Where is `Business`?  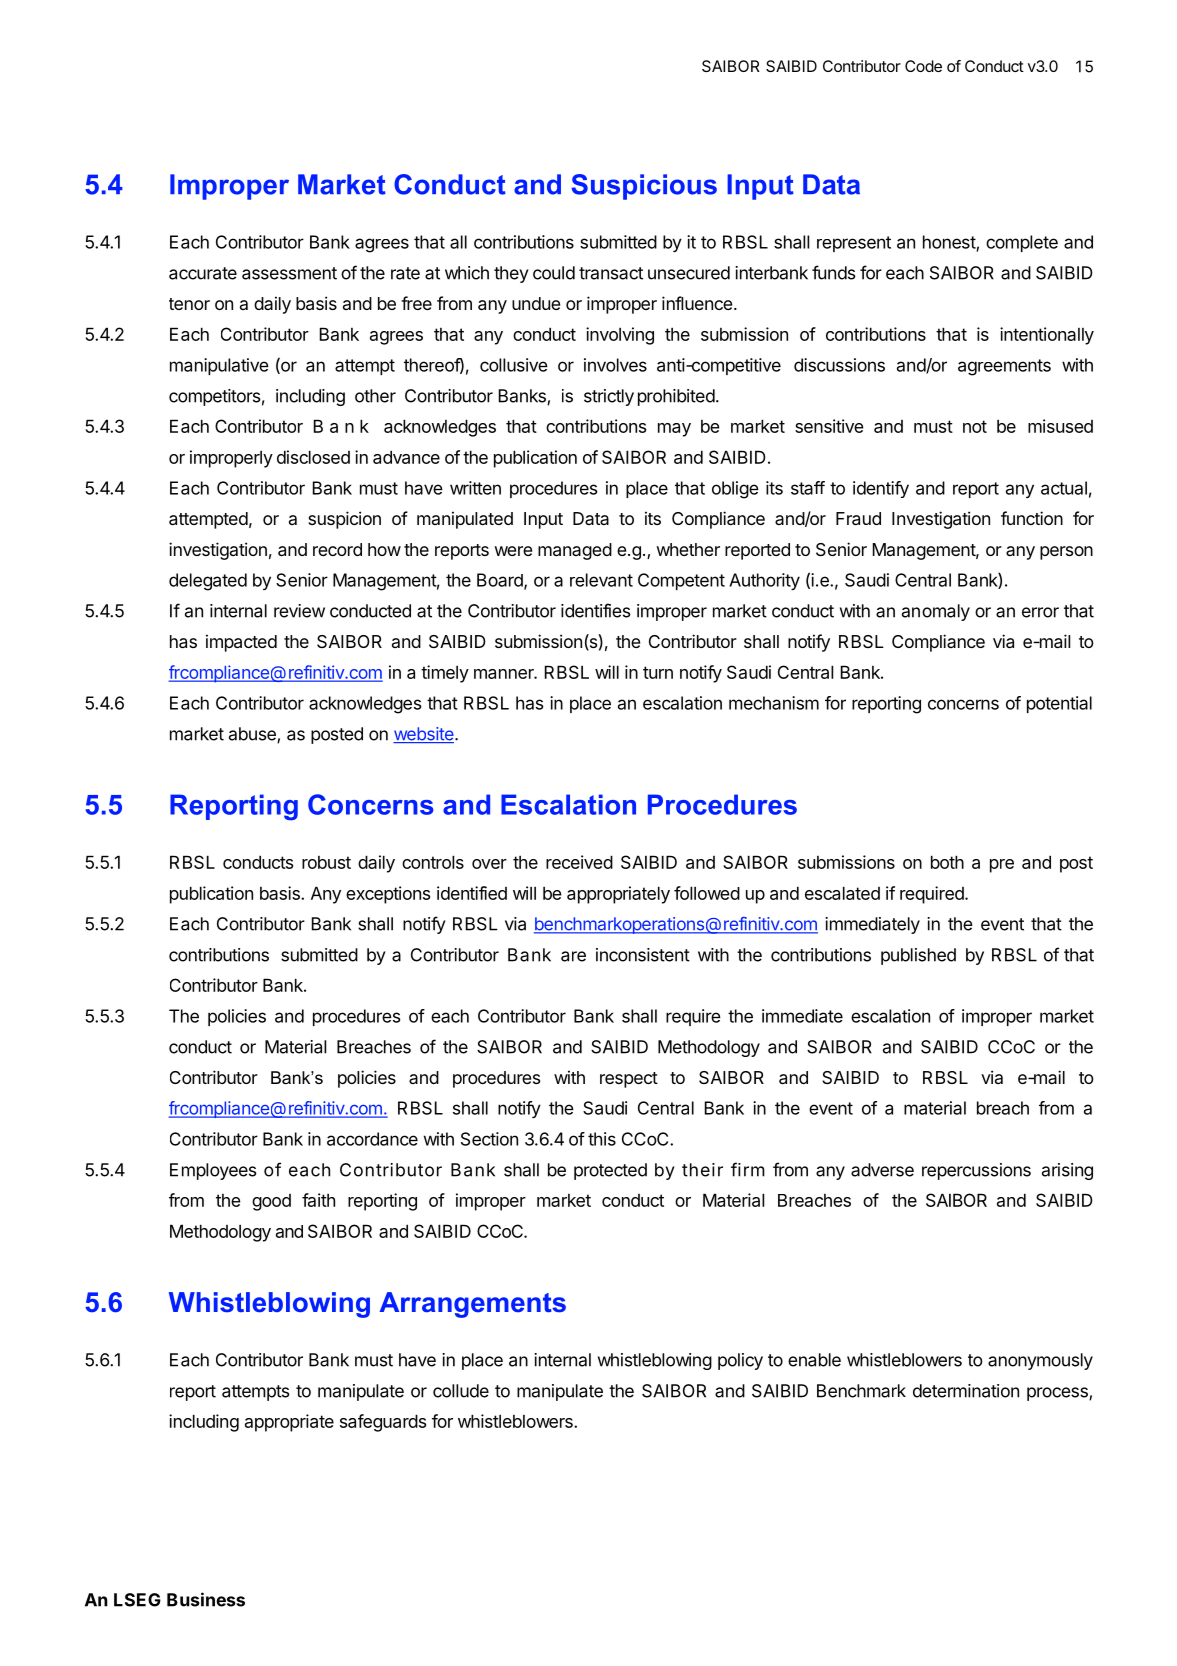
Business is located at coordinates (206, 1599).
